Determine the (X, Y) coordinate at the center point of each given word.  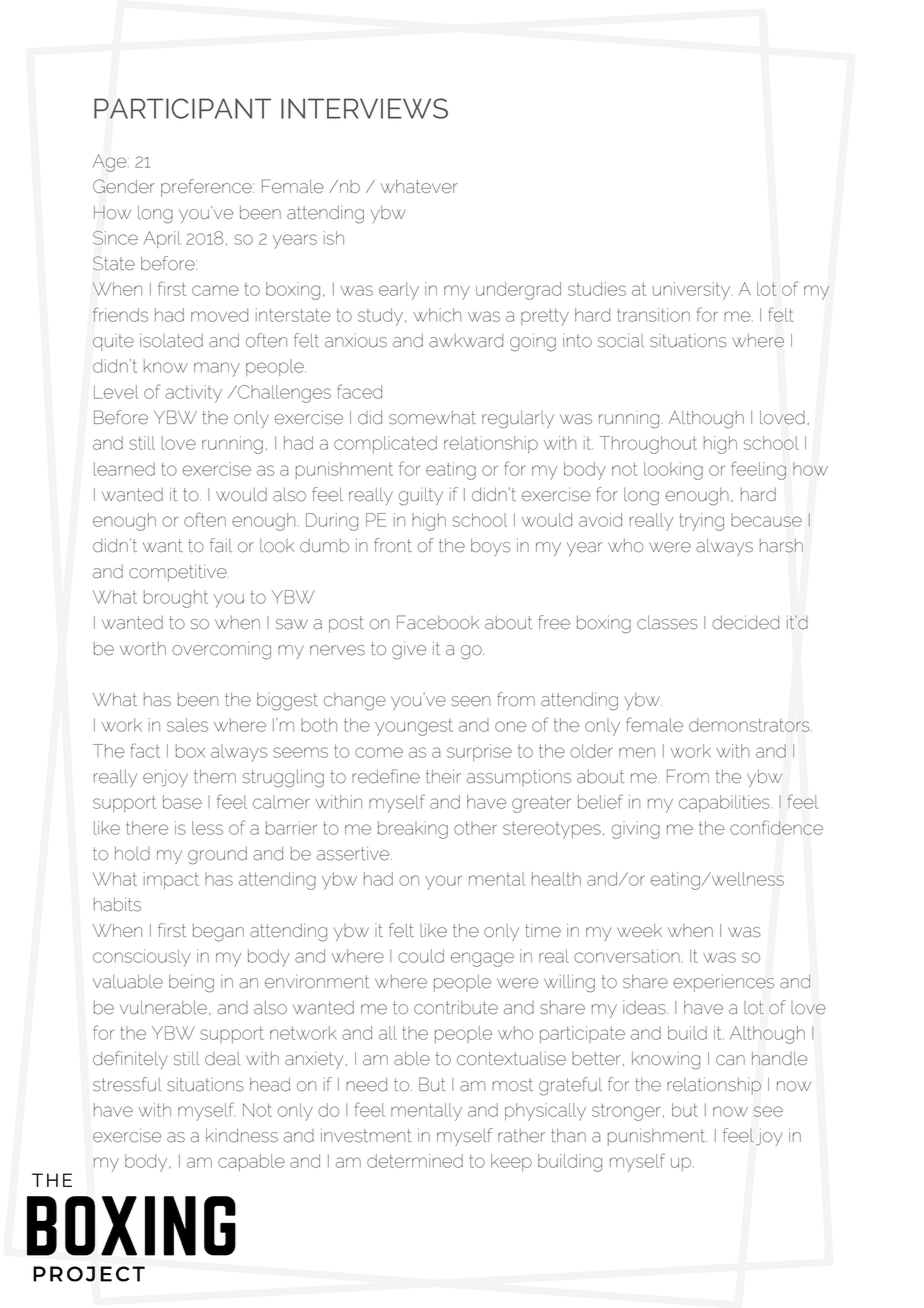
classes (667, 622)
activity (193, 394)
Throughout (648, 445)
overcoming (221, 650)
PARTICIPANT (182, 108)
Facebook (438, 622)
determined (415, 1161)
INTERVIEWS (364, 108)
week (639, 930)
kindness (242, 1135)
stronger (626, 1112)
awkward (466, 341)
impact (171, 880)
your (443, 882)
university (691, 291)
